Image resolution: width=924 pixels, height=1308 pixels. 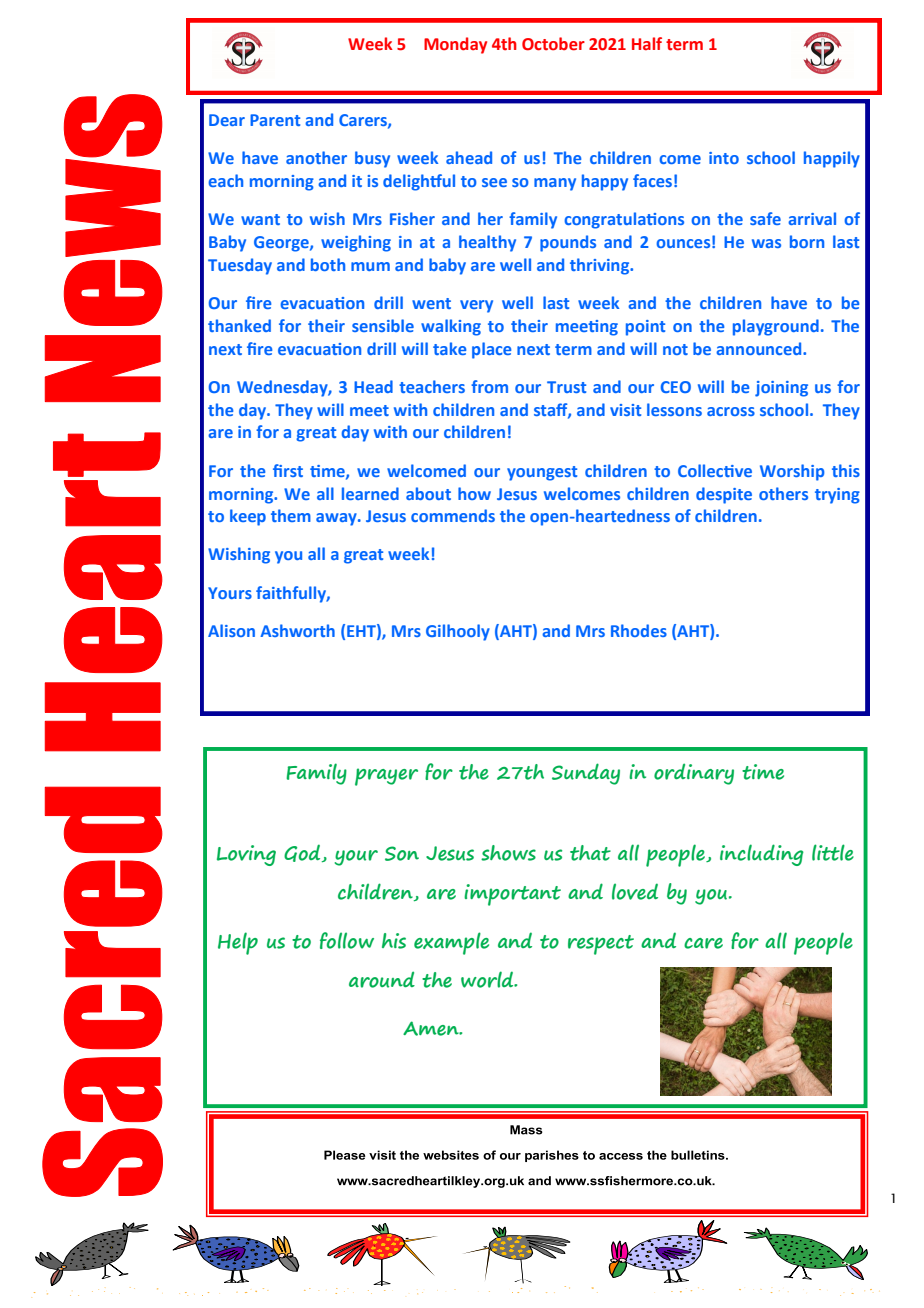 What do you see at coordinates (724, 158) in the page?
I see `into` at bounding box center [724, 158].
